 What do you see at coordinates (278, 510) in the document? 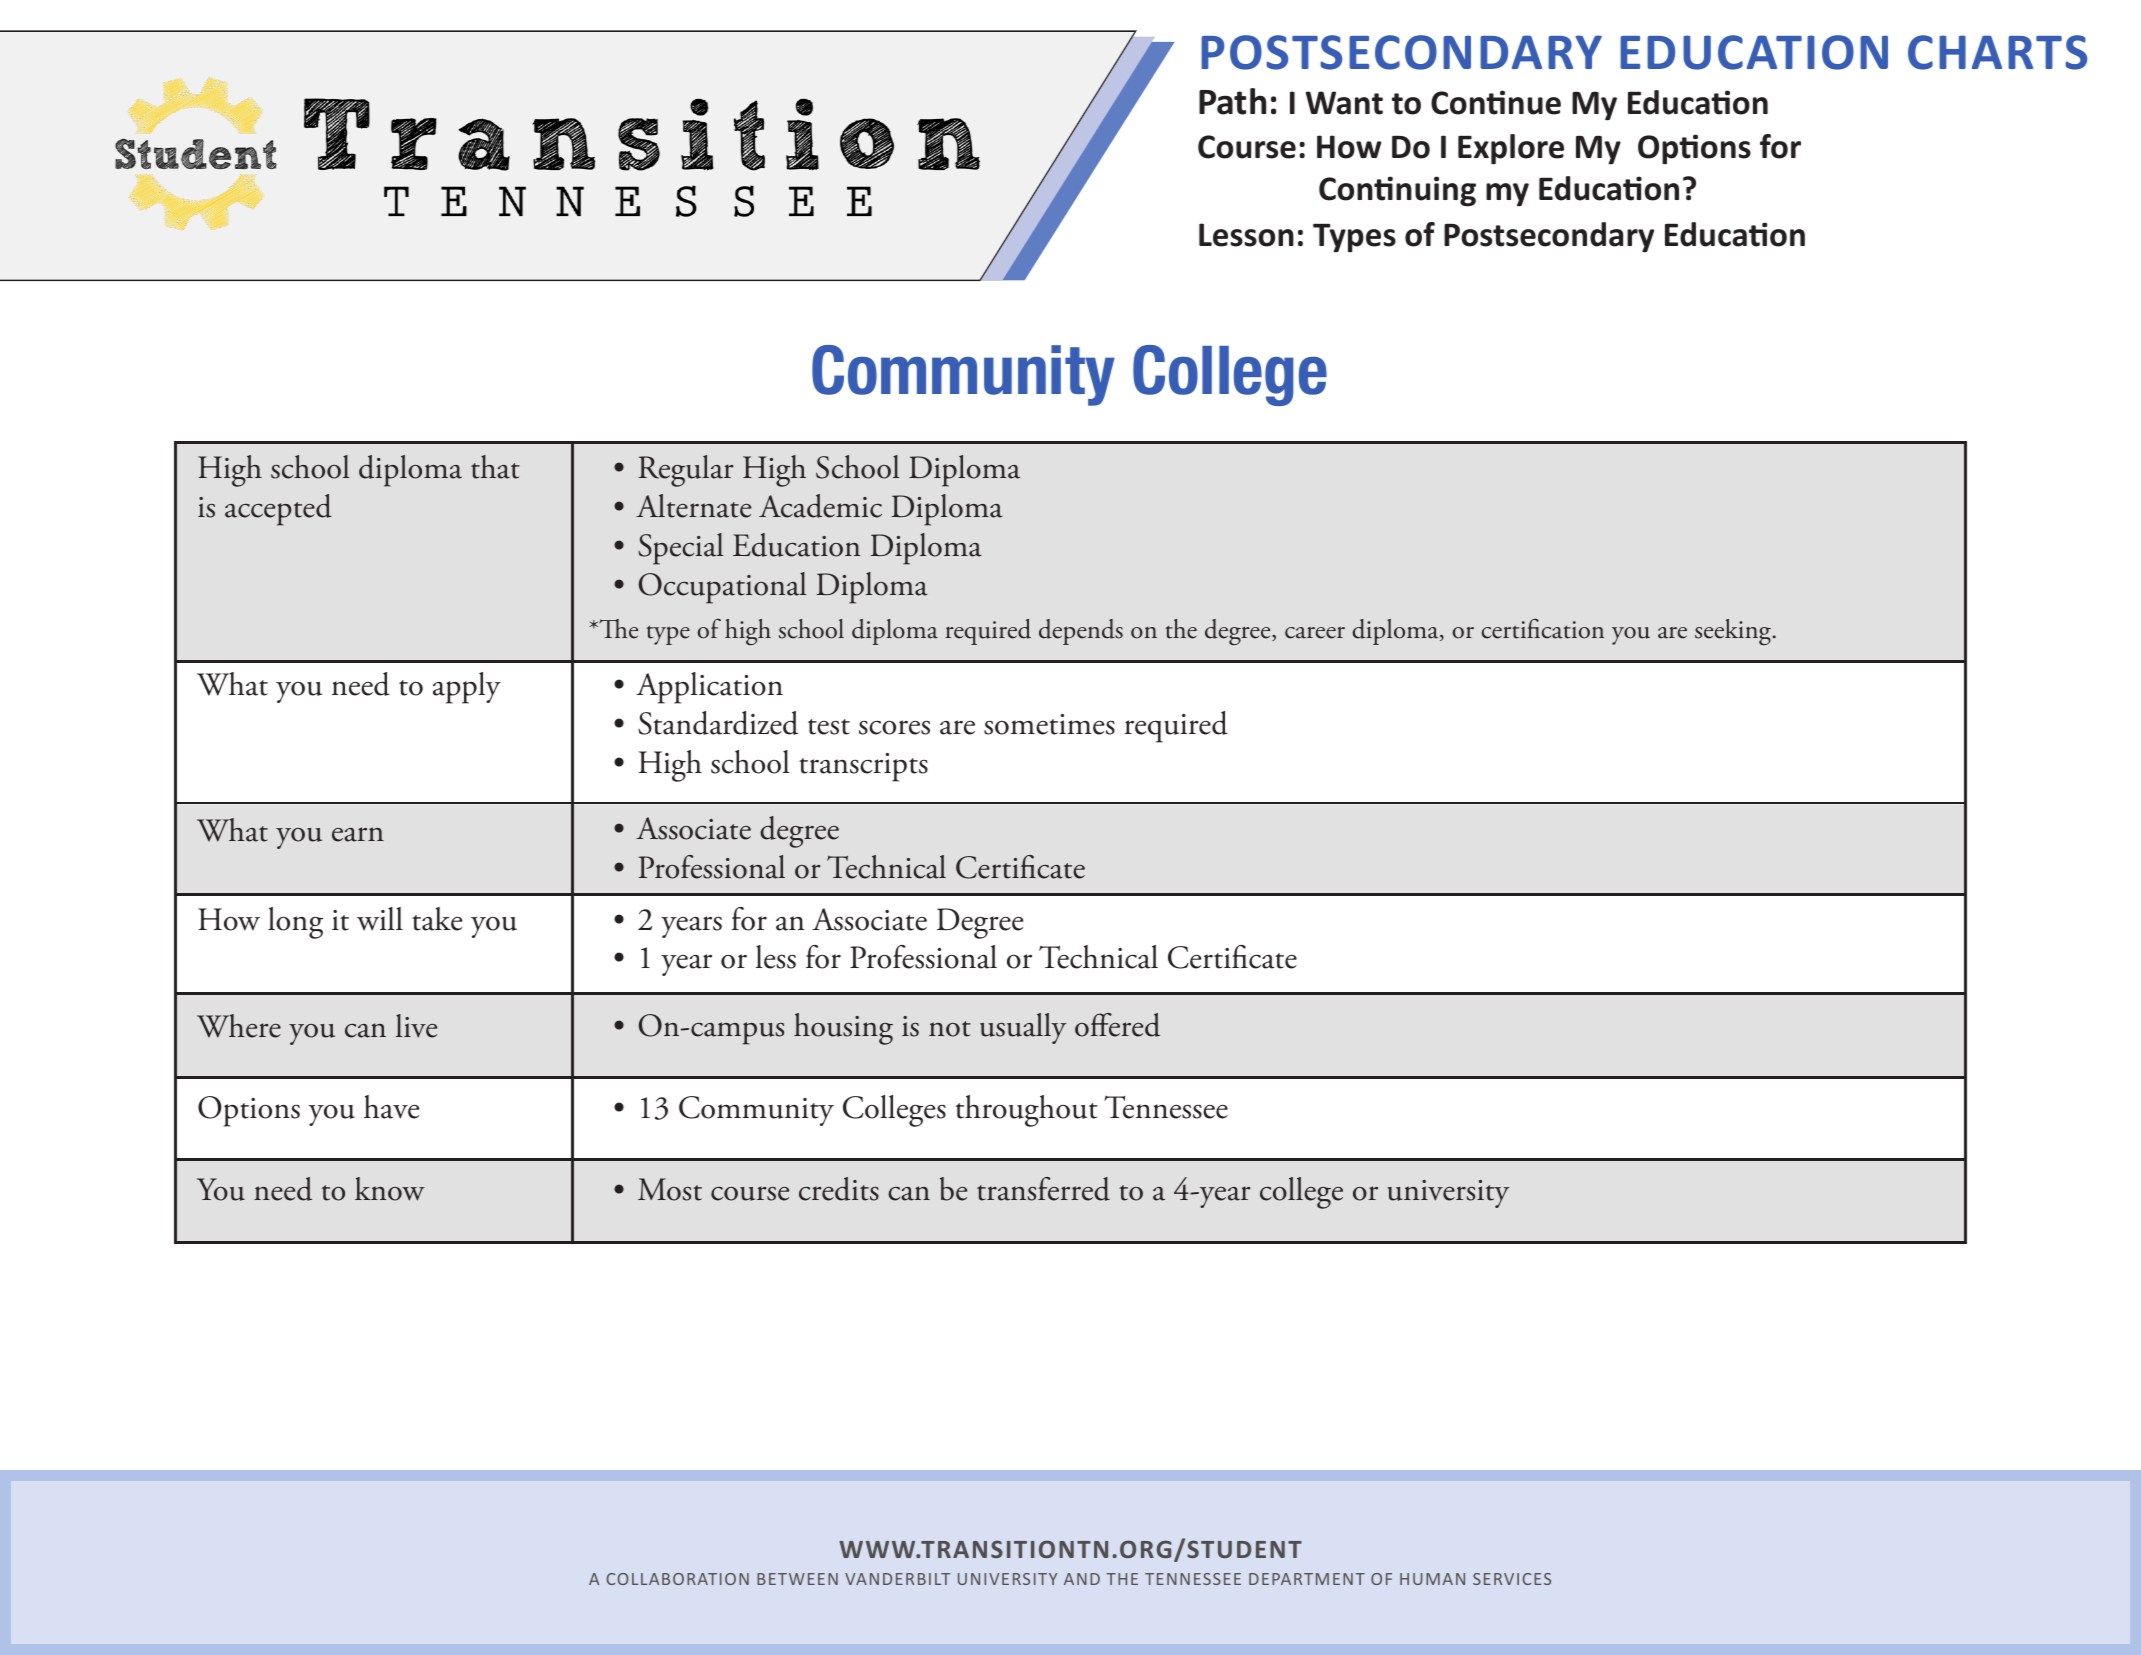
I see `accepted` at bounding box center [278, 510].
